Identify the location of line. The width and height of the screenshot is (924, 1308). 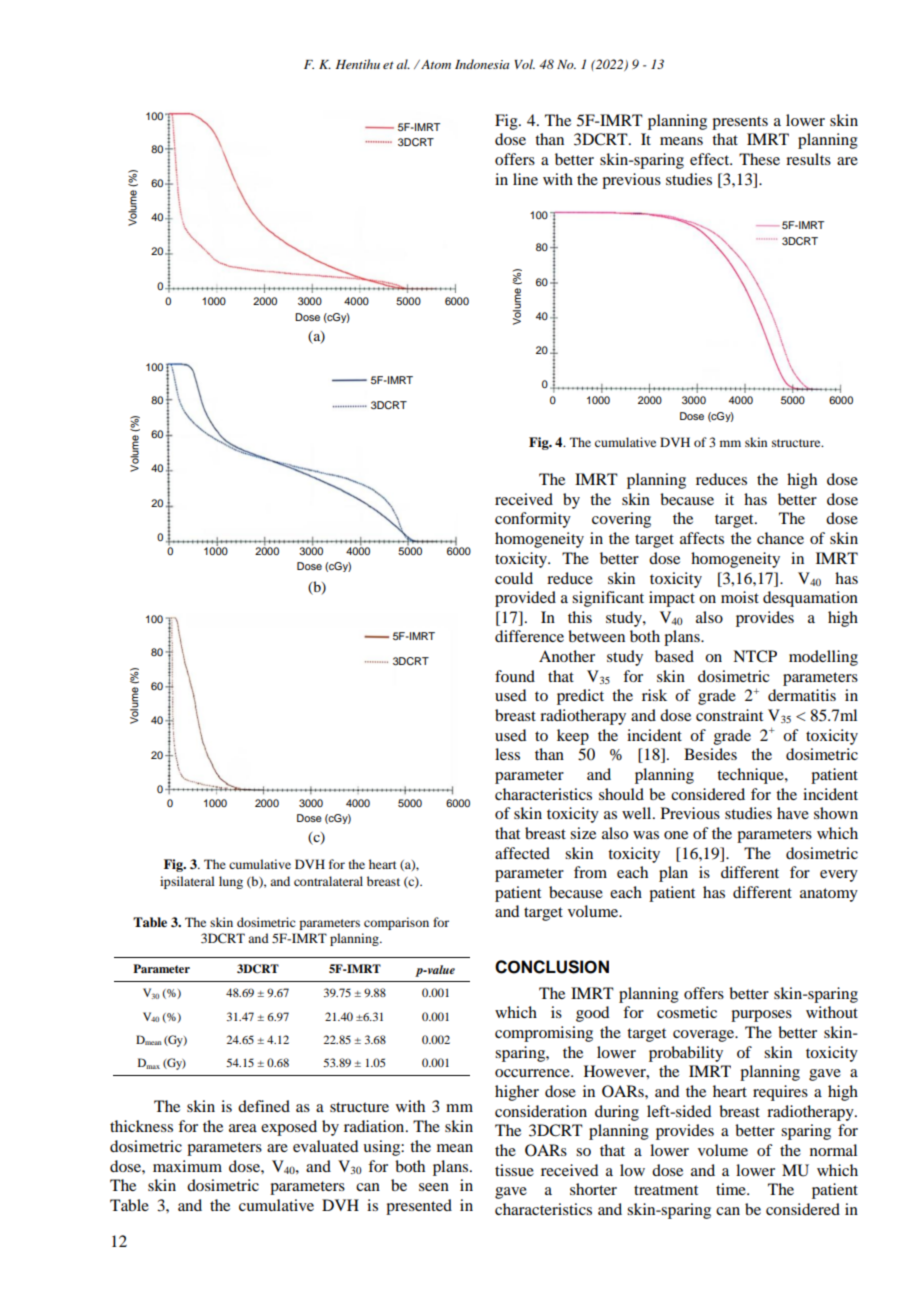
(525, 179).
